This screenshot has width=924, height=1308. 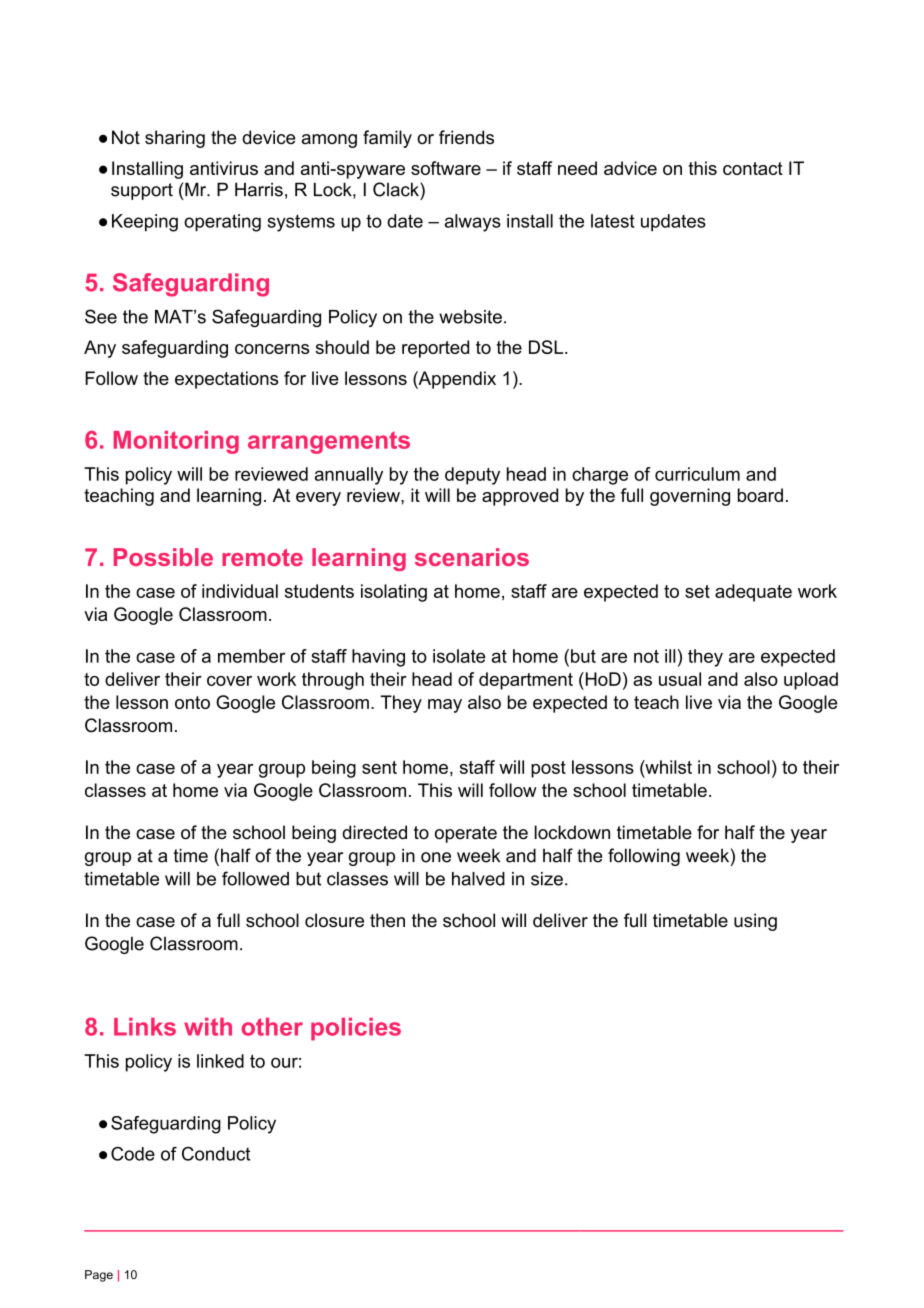 What do you see at coordinates (192, 702) in the screenshot?
I see `onto` at bounding box center [192, 702].
